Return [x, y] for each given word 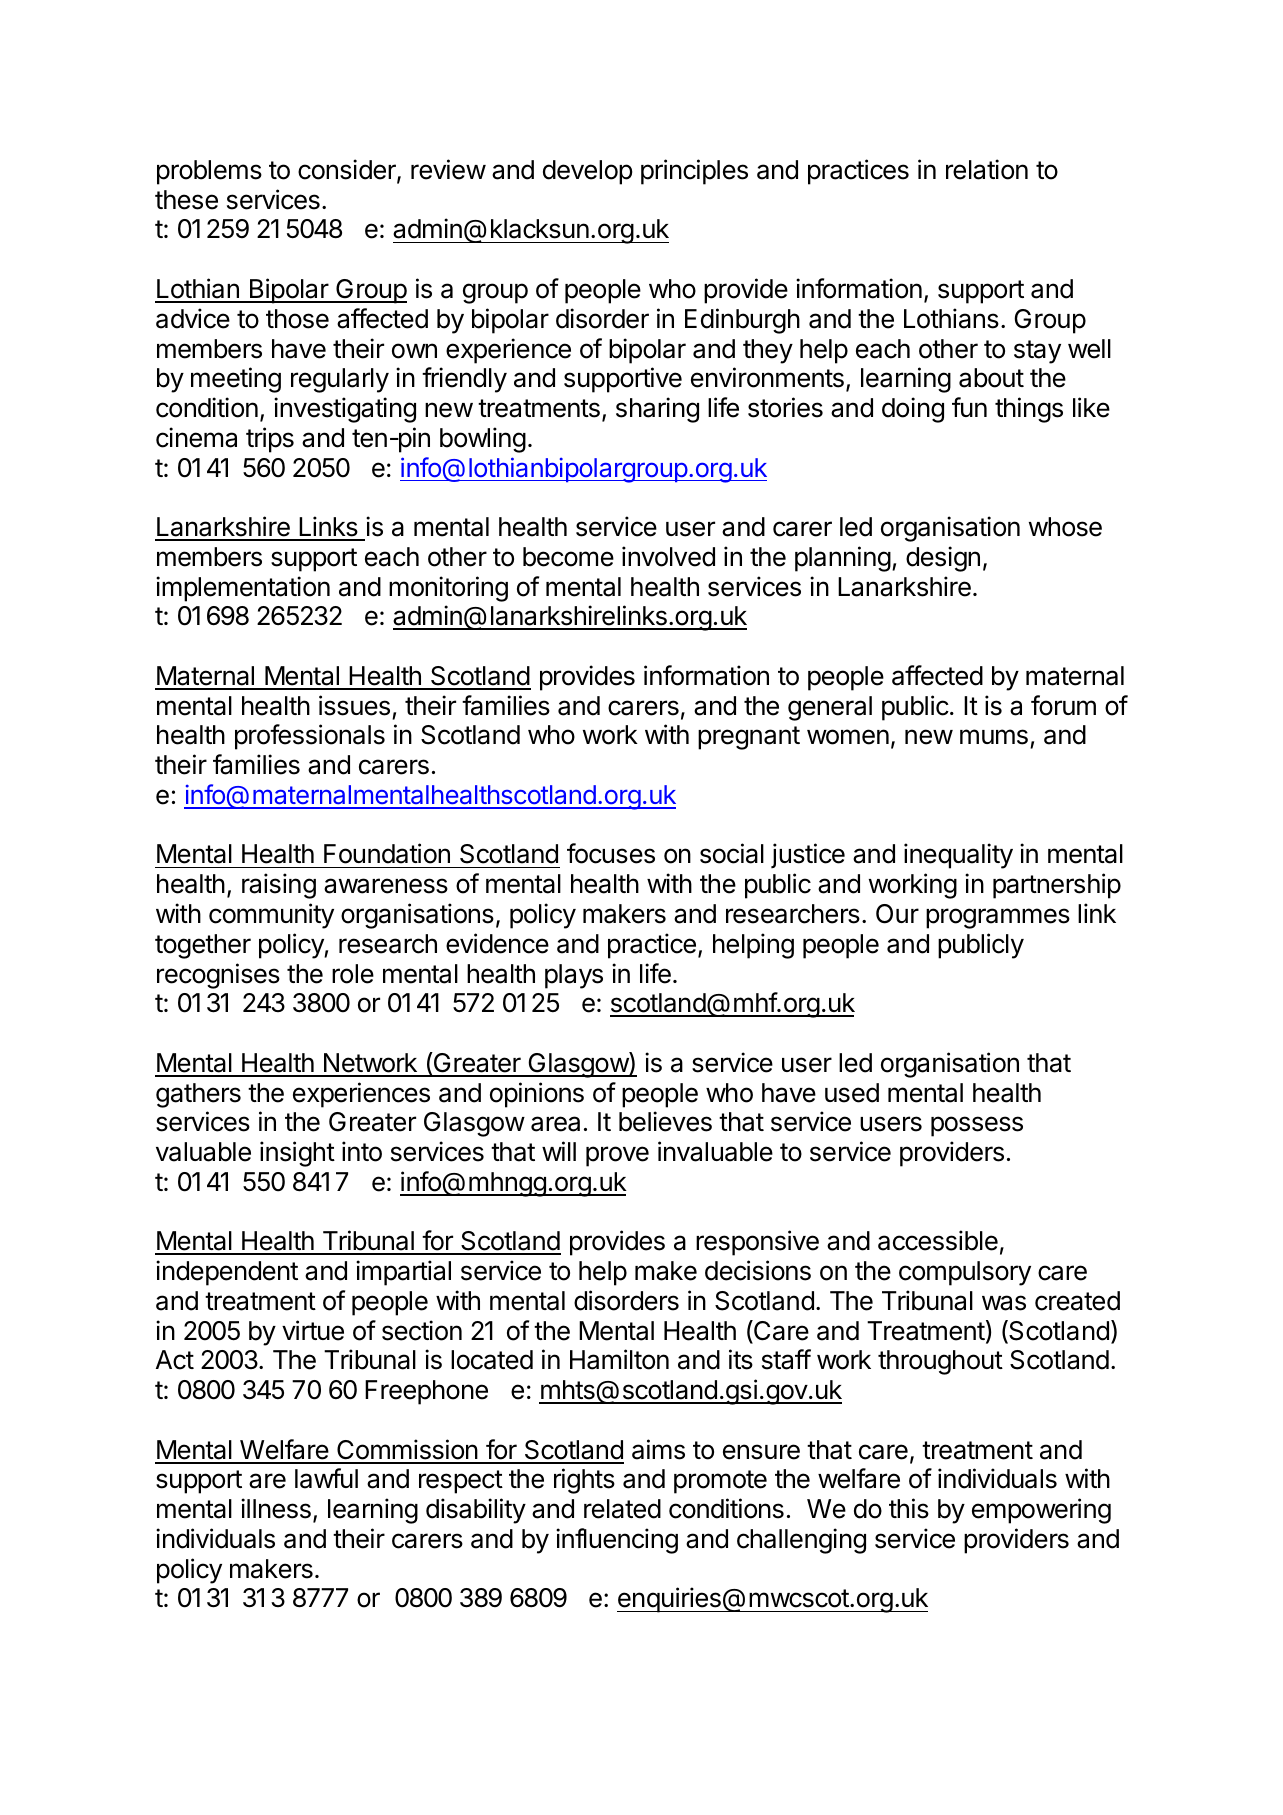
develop [588, 172]
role [353, 974]
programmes [998, 918]
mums [994, 737]
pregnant [749, 738]
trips [270, 440]
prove [617, 1156]
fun [969, 407]
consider [348, 170]
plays [574, 976]
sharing [657, 410]
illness [276, 1508]
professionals [310, 737]
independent [227, 1273]
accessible [938, 1240]
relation [987, 169]
